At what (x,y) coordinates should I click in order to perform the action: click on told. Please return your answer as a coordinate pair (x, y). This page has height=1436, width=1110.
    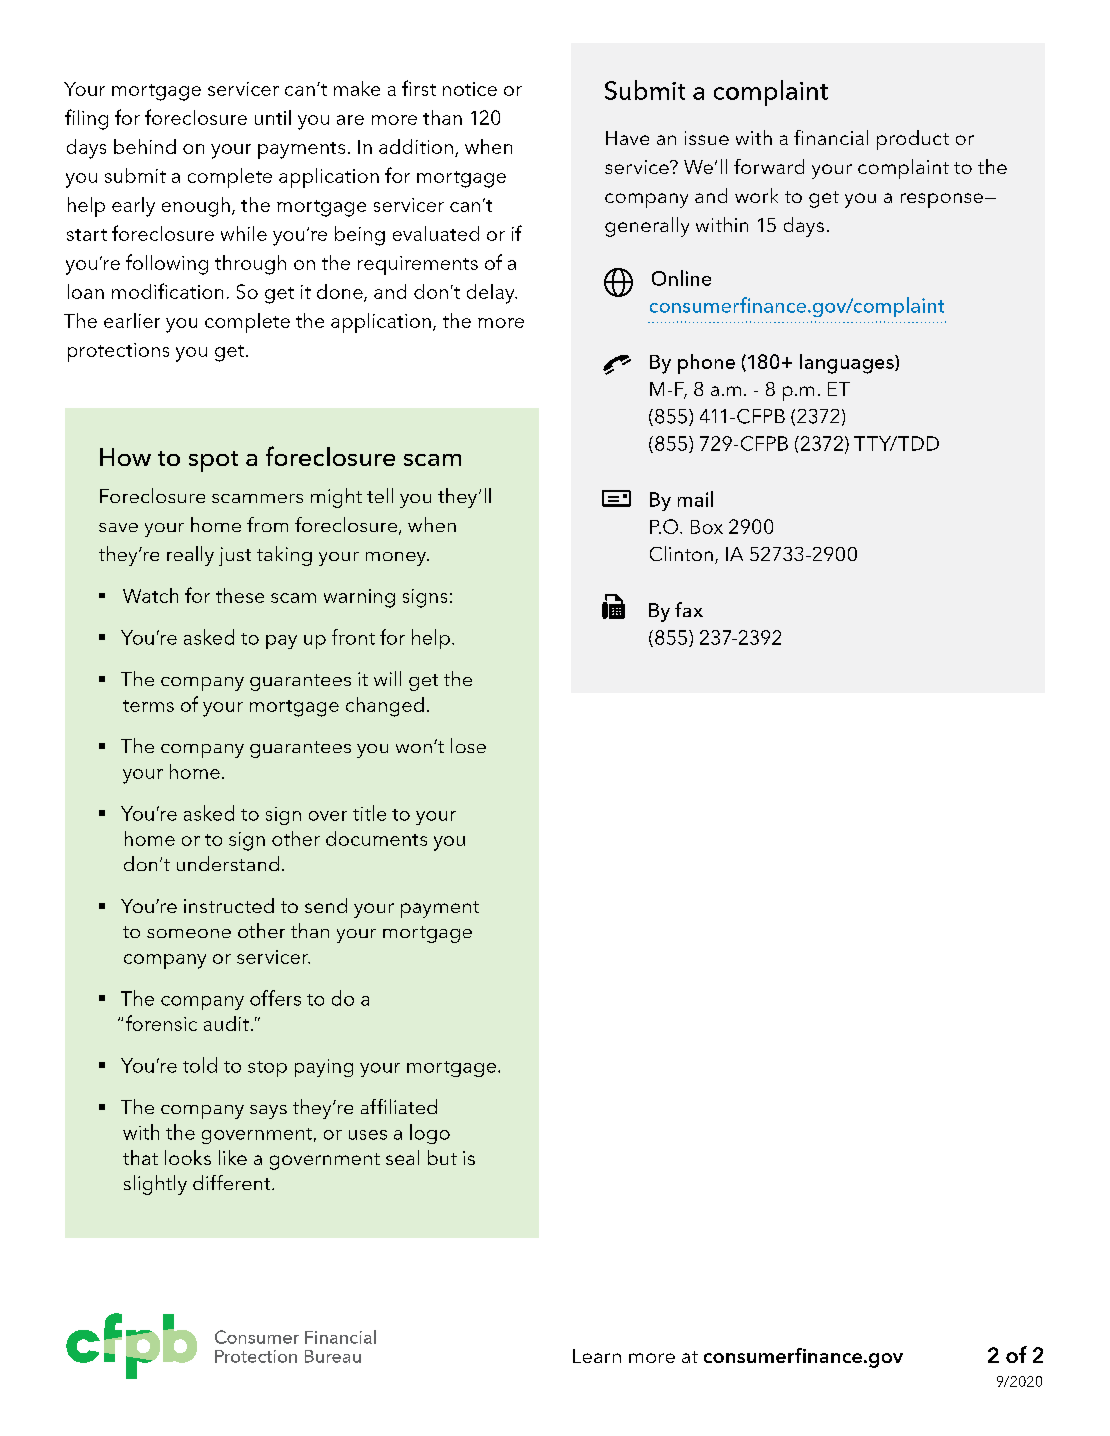
    Looking at the image, I should click on (200, 1065).
